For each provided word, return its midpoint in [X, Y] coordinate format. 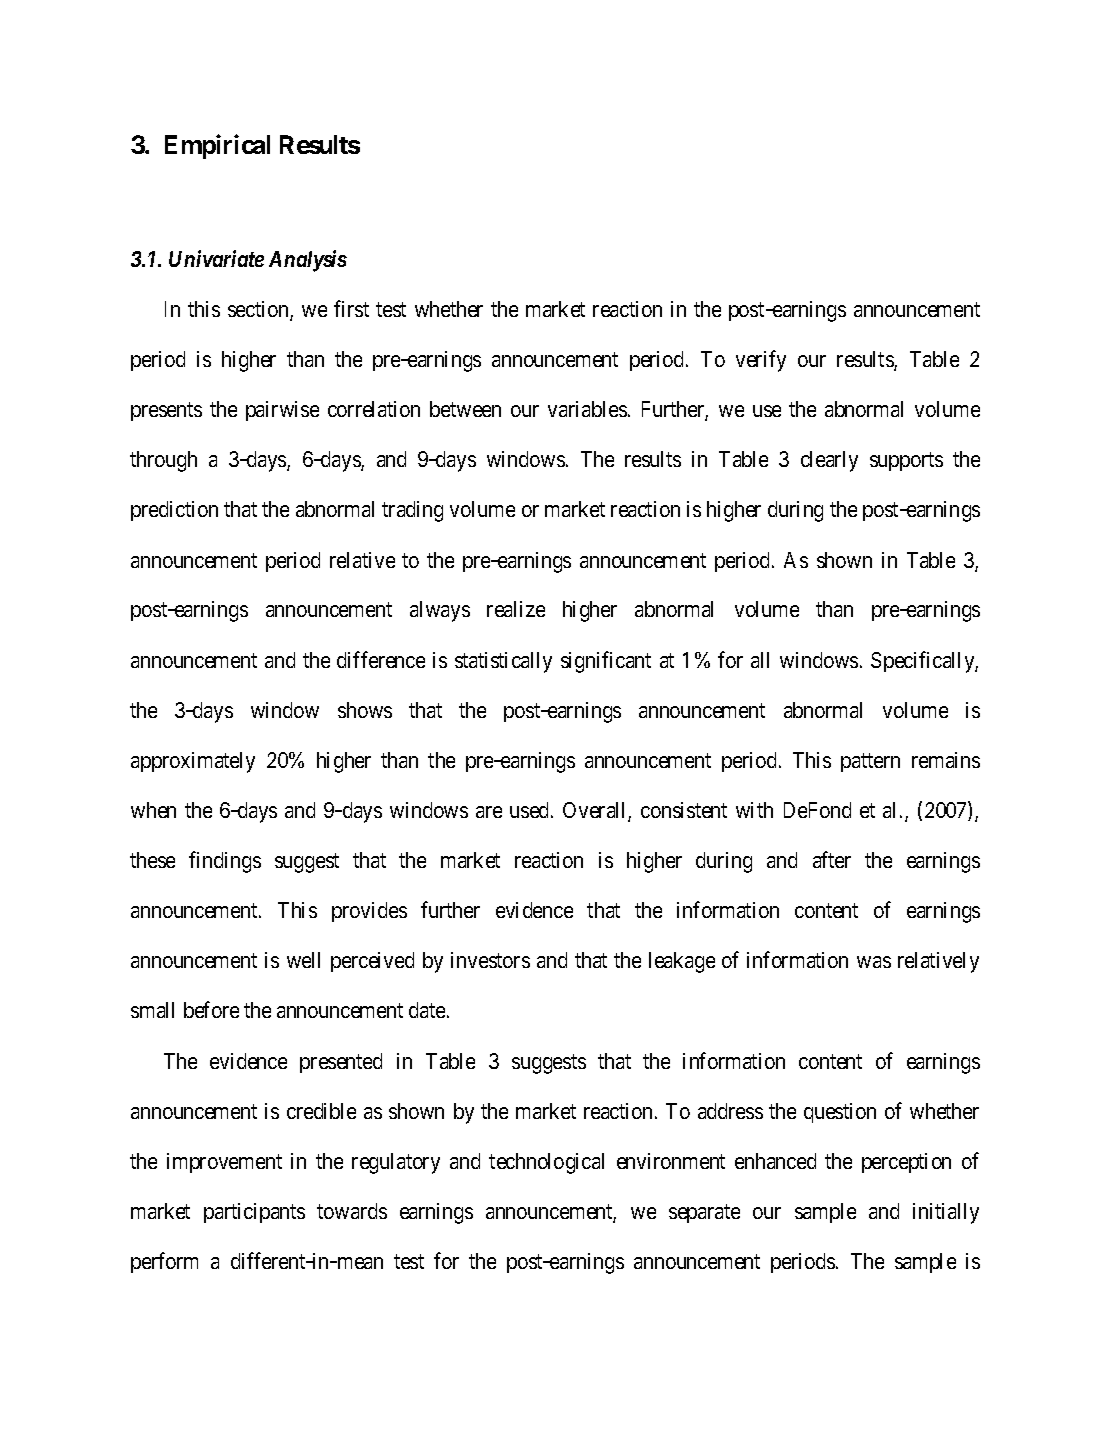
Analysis [308, 261]
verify [761, 361]
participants [254, 1213]
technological [546, 1163]
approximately [193, 762]
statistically [503, 662]
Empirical [217, 146]
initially [946, 1213]
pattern [870, 762]
